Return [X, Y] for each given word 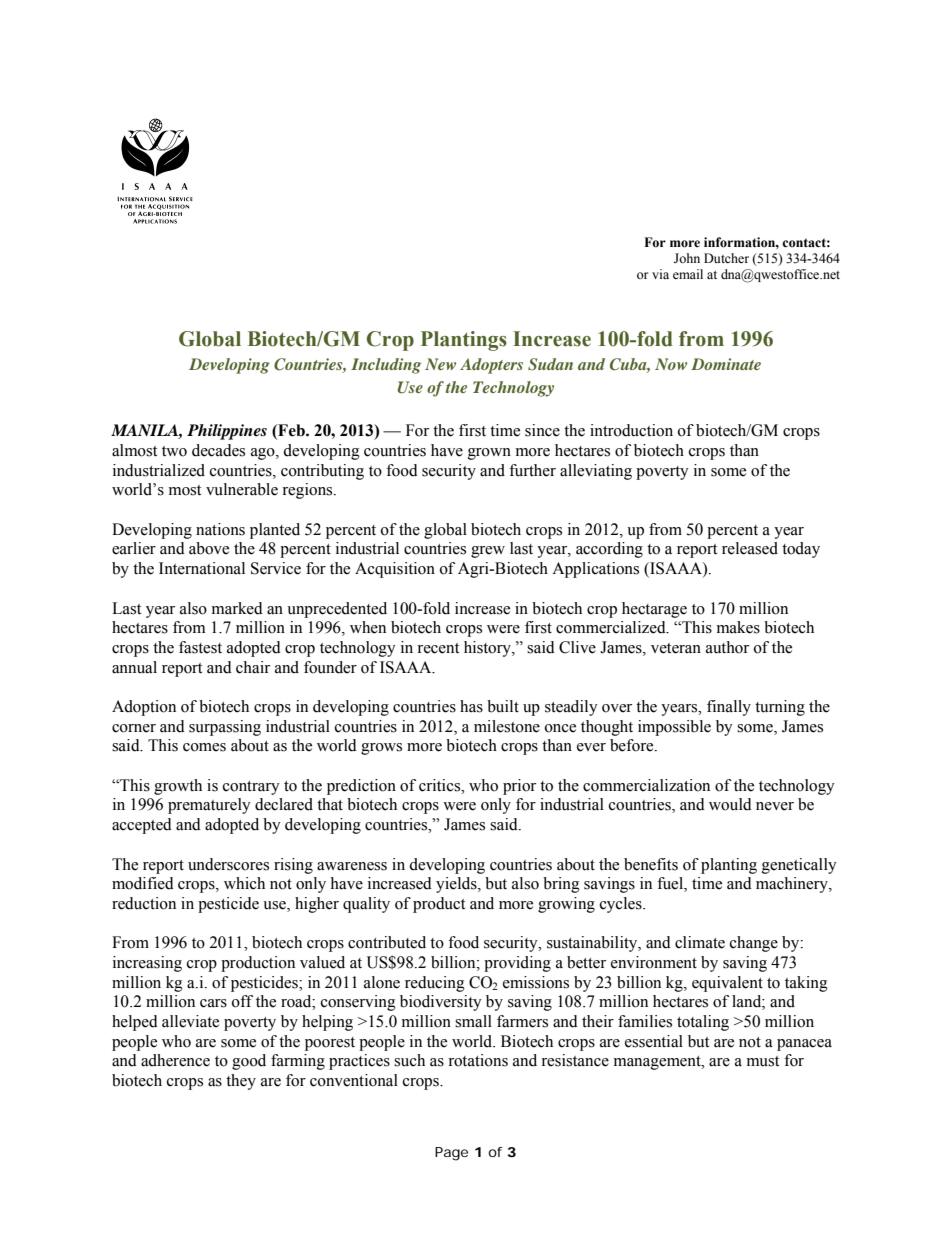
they [241, 1082]
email [688, 274]
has [471, 706]
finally [729, 708]
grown [489, 454]
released [750, 548]
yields [457, 885]
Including [386, 366]
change [754, 944]
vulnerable [242, 489]
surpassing [225, 728]
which [244, 883]
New [440, 364]
